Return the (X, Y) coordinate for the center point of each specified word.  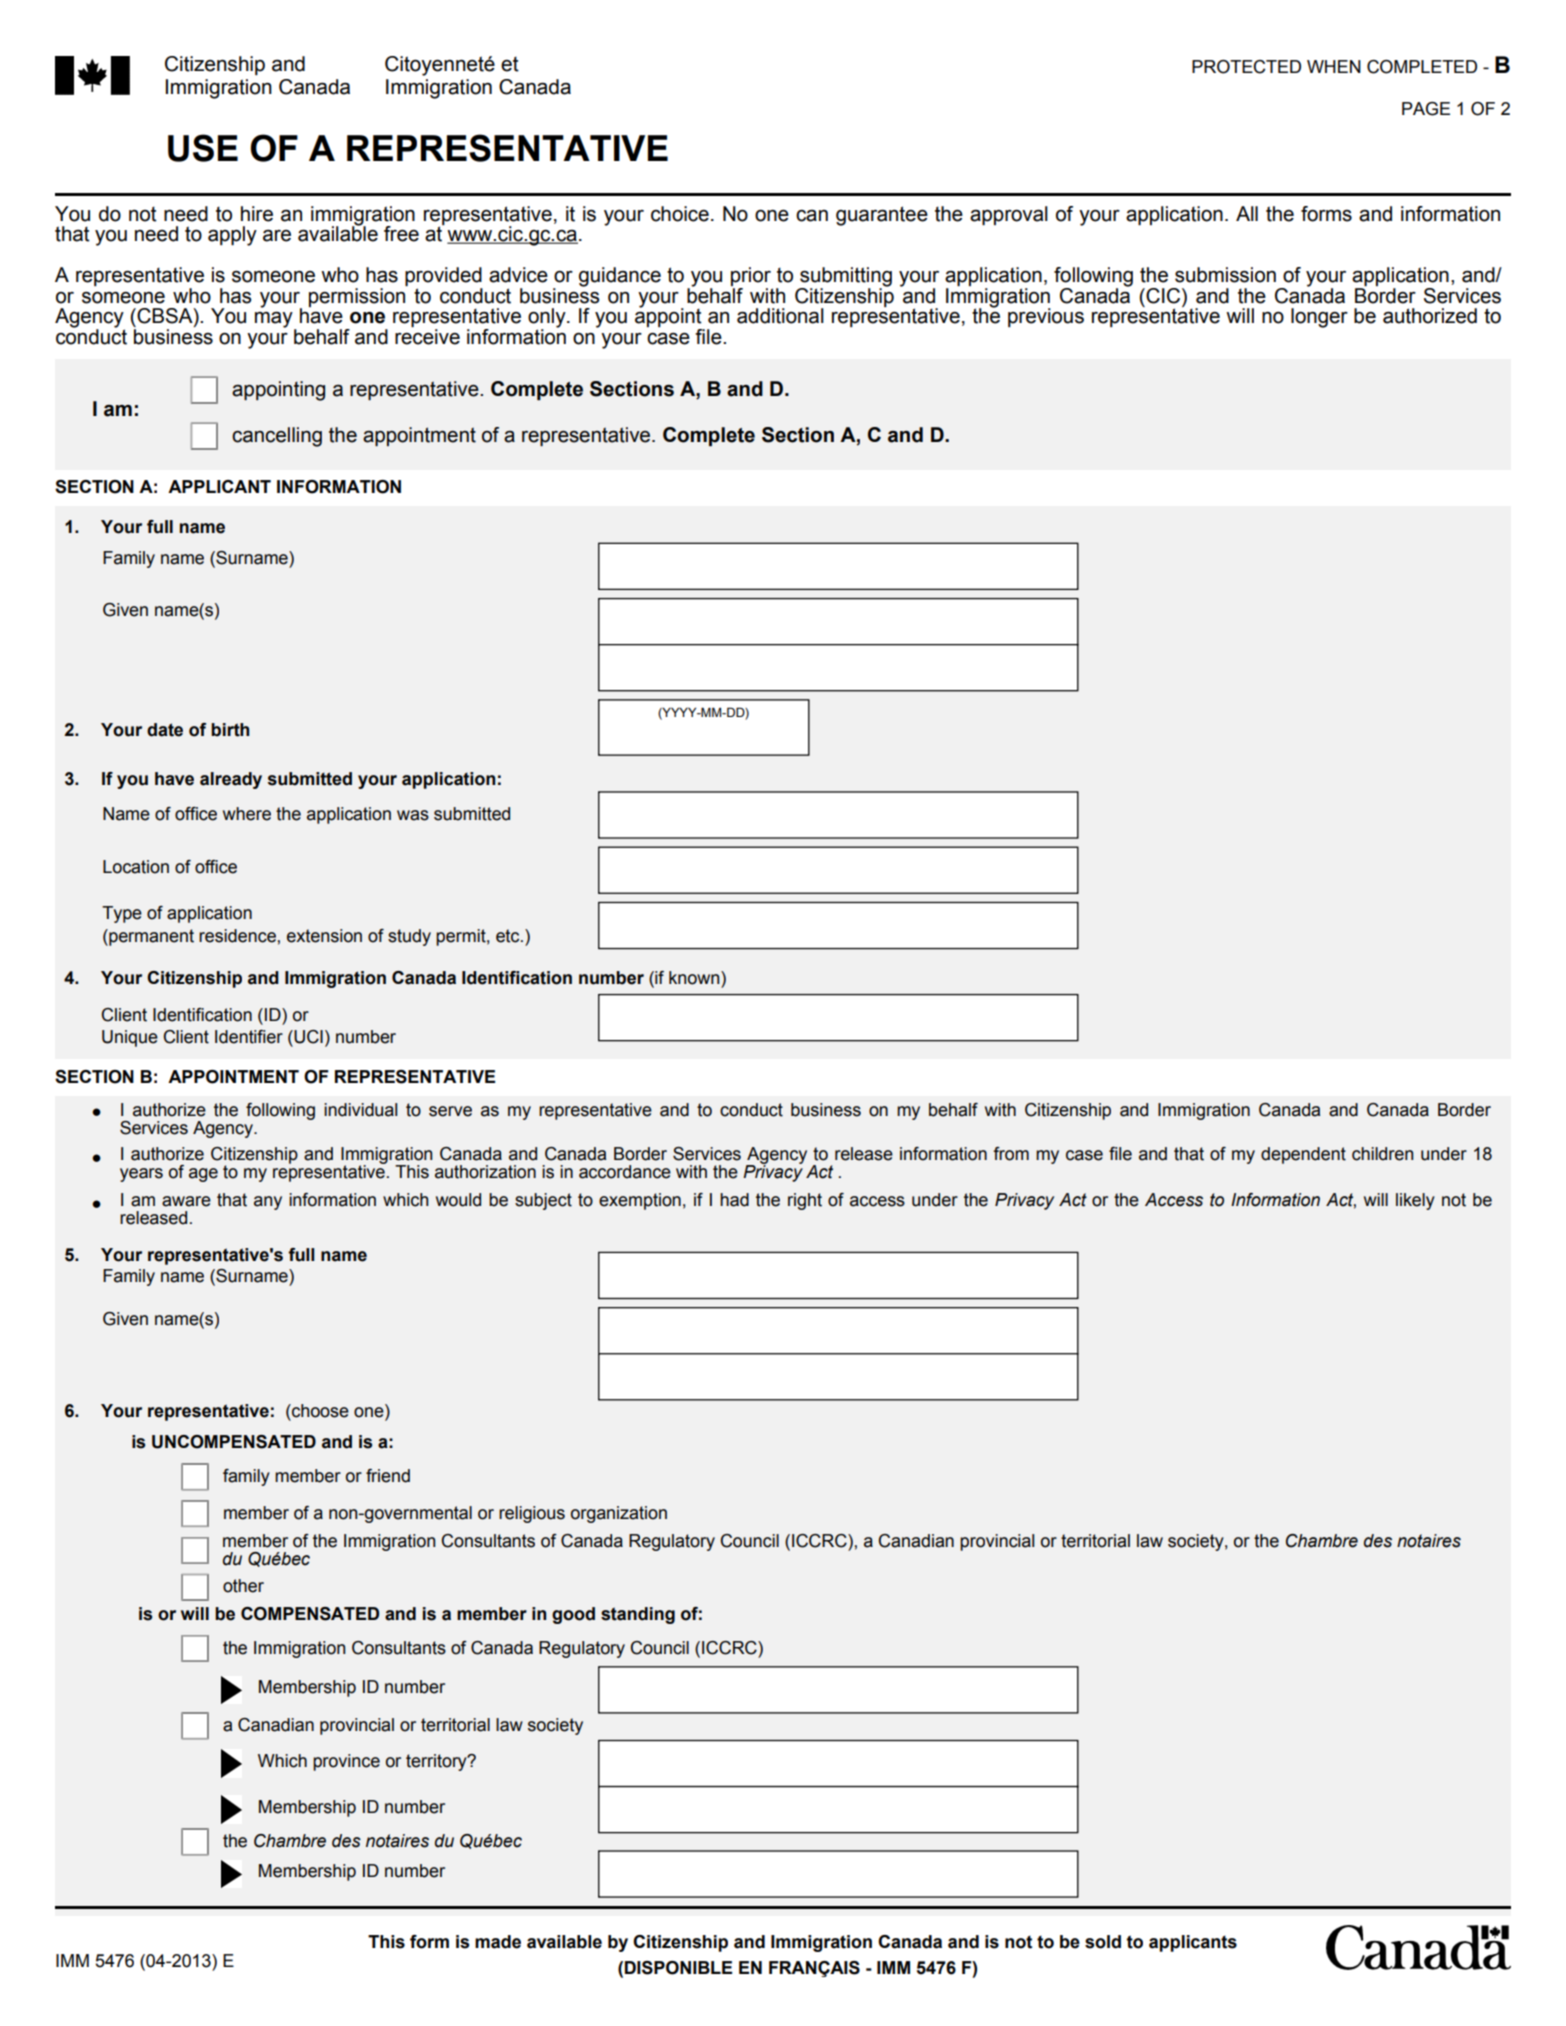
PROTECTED (1246, 67)
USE (203, 148)
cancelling (277, 437)
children (1382, 1154)
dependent (1303, 1155)
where (247, 814)
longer (1319, 318)
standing (638, 1615)
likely (1415, 1201)
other (243, 1586)
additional (780, 316)
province (346, 1762)
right (805, 1201)
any (268, 1203)
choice (680, 214)
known (695, 978)
